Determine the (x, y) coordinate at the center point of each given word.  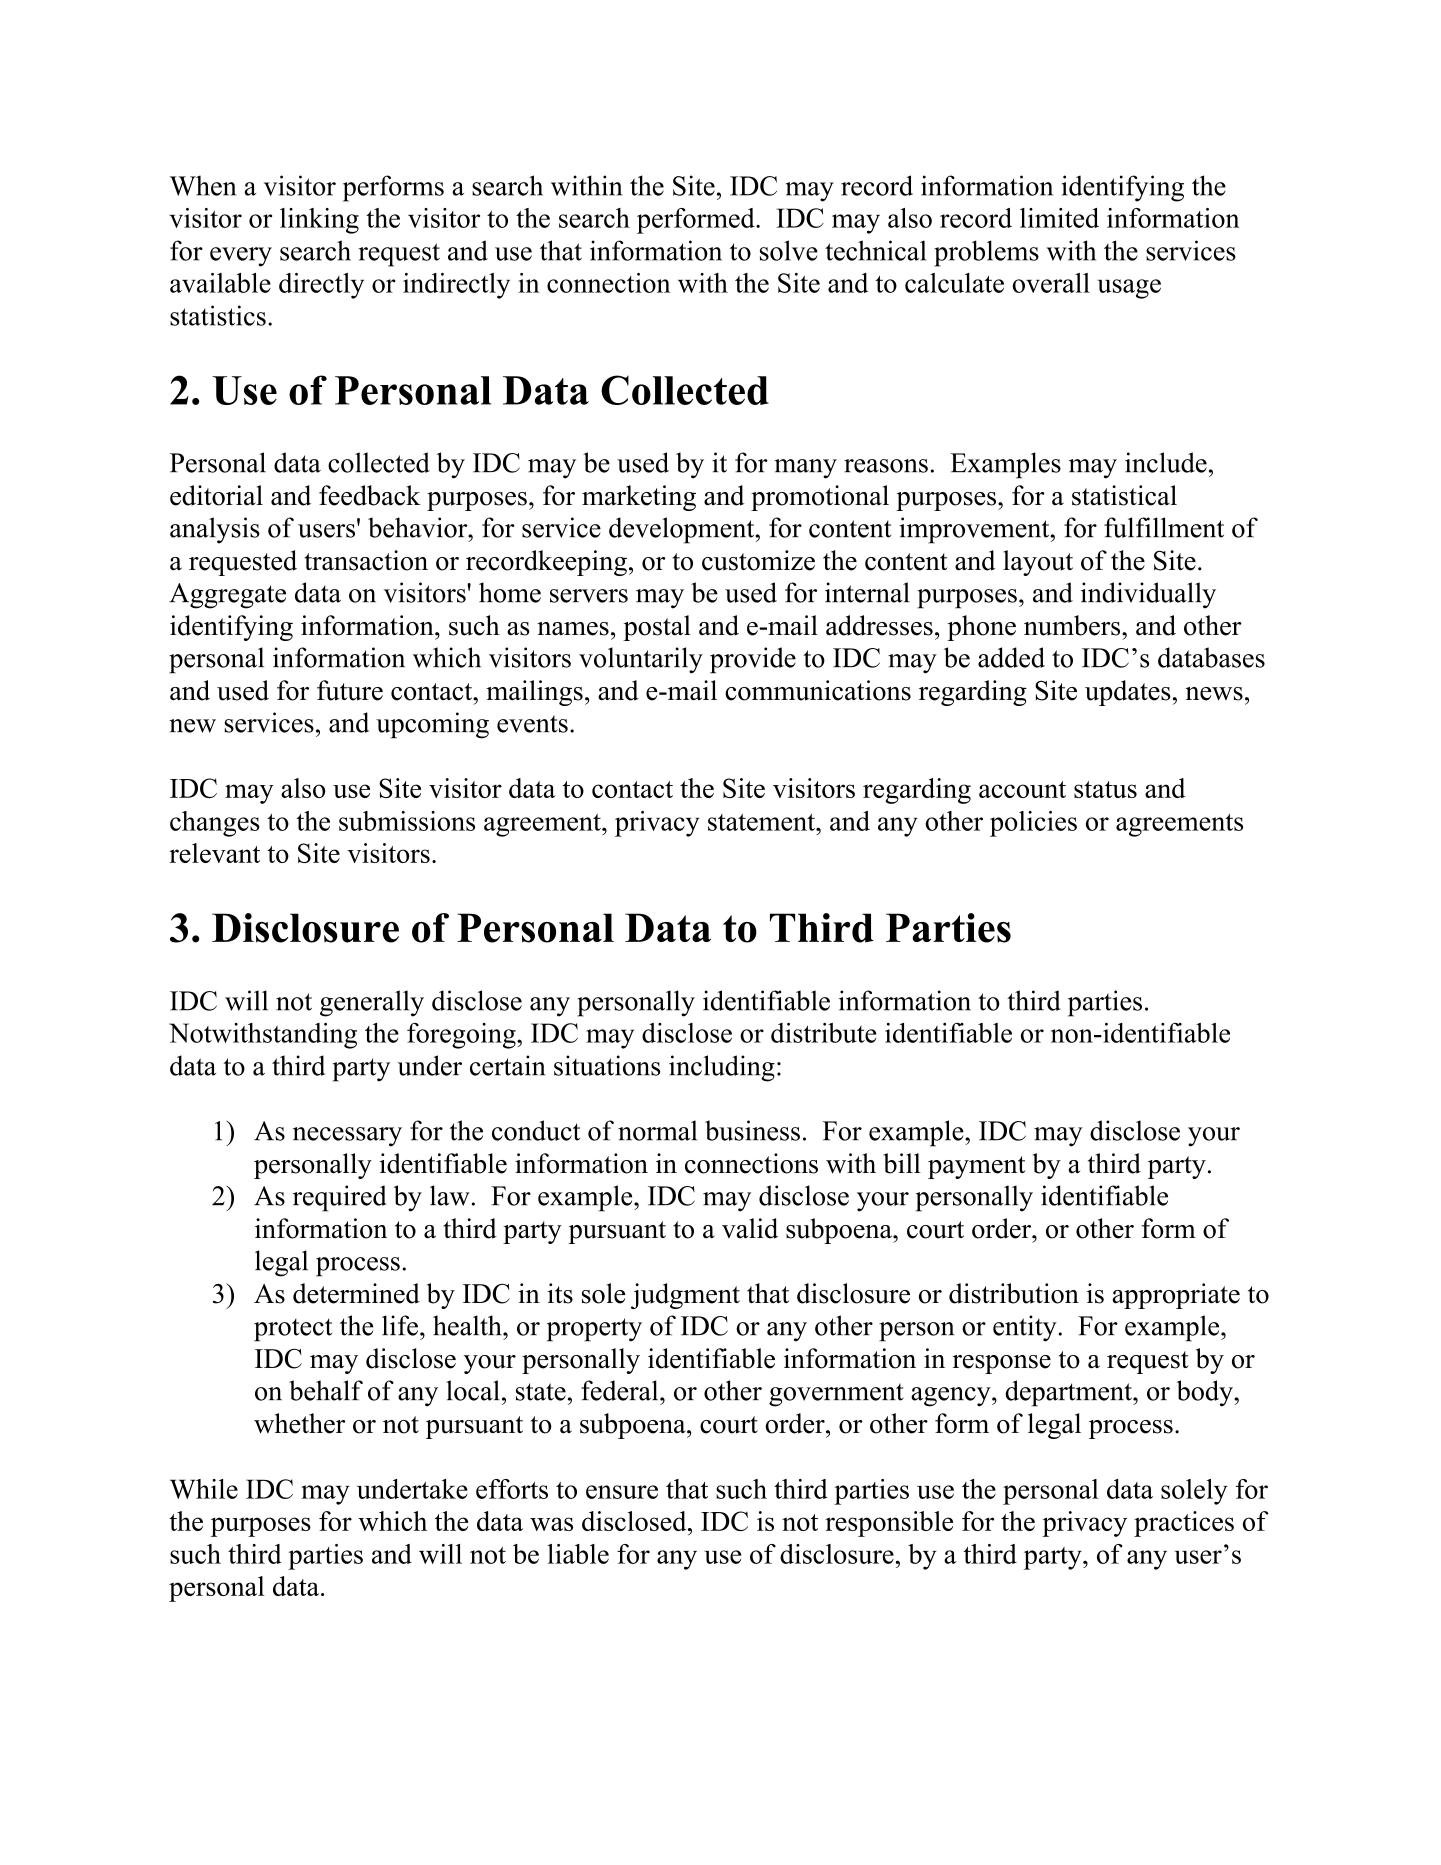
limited (1059, 218)
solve (789, 250)
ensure (622, 1492)
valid (750, 1228)
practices (1184, 1524)
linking (319, 221)
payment (976, 1167)
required (340, 1198)
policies (1033, 824)
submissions (407, 821)
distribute (824, 1033)
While (204, 1489)
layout (1038, 563)
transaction (366, 560)
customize (758, 560)
